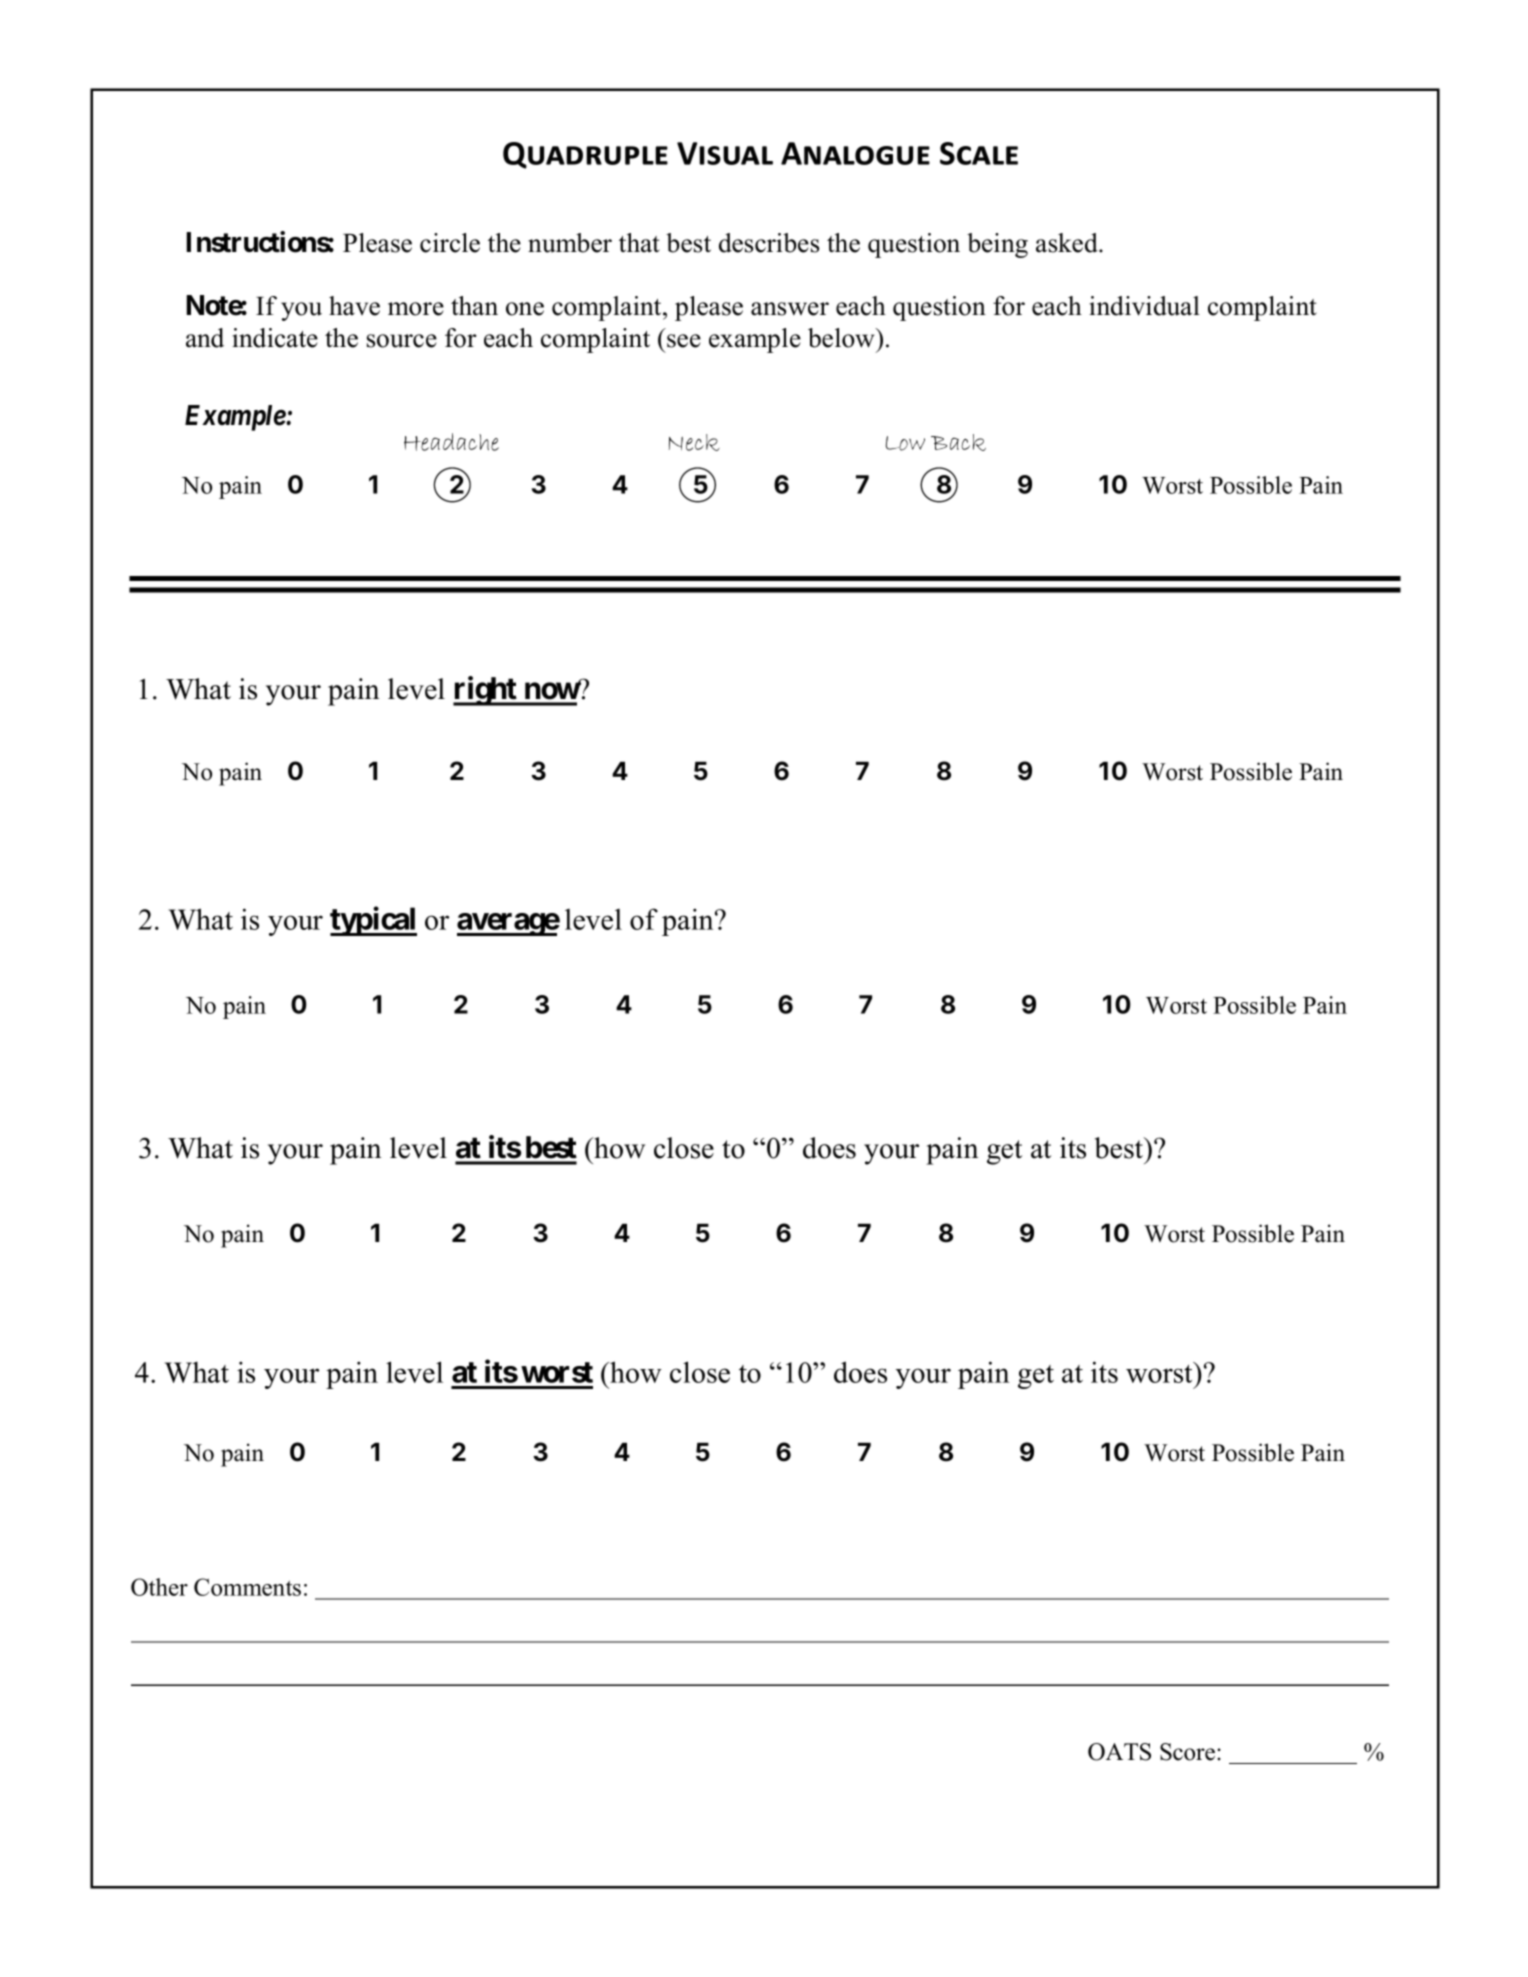 The height and width of the page is (1977, 1528). Describe the element at coordinates (1068, 243) in the page. I see `asked` at that location.
